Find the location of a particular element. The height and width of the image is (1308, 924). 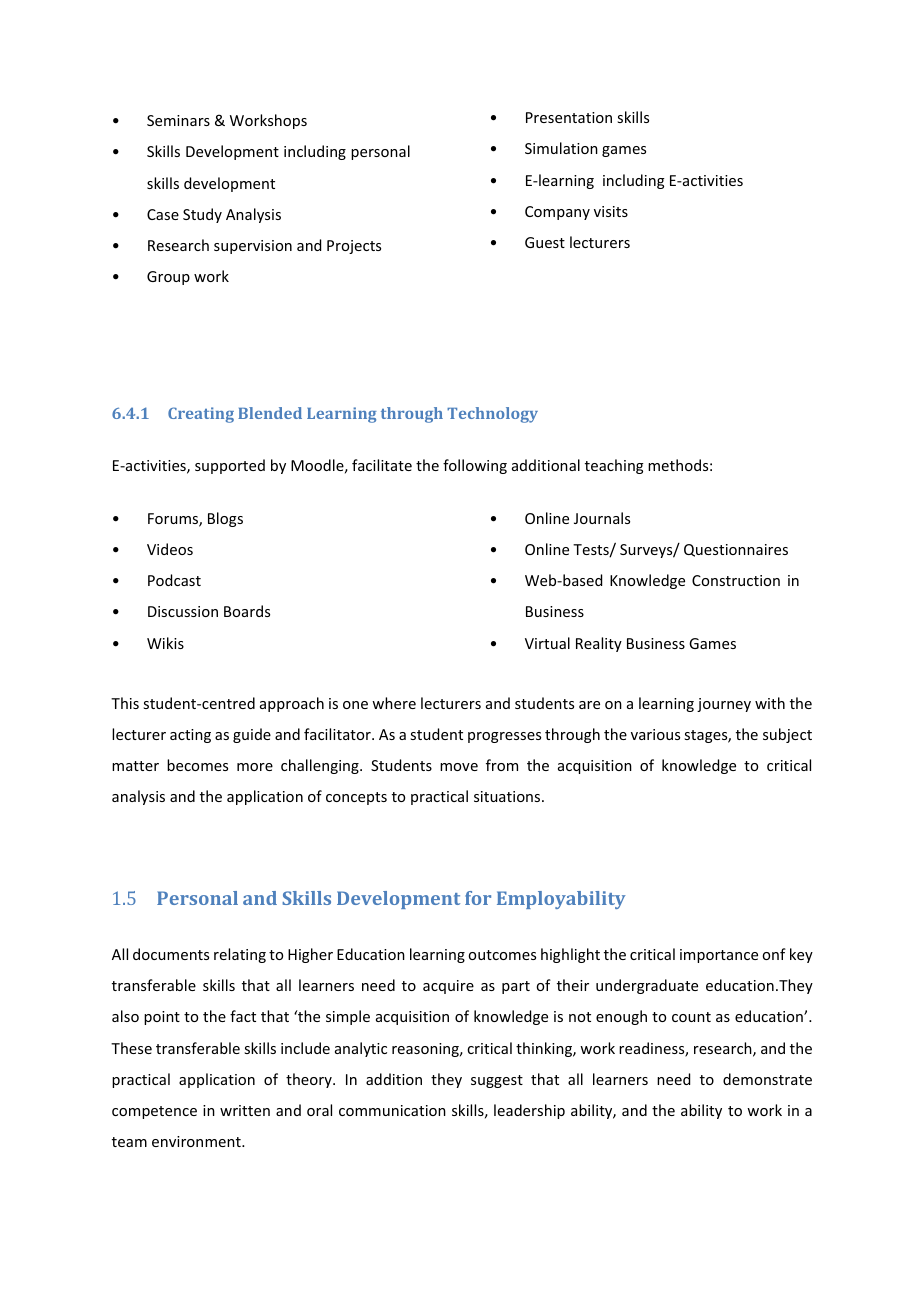

Simulation is located at coordinates (561, 148).
